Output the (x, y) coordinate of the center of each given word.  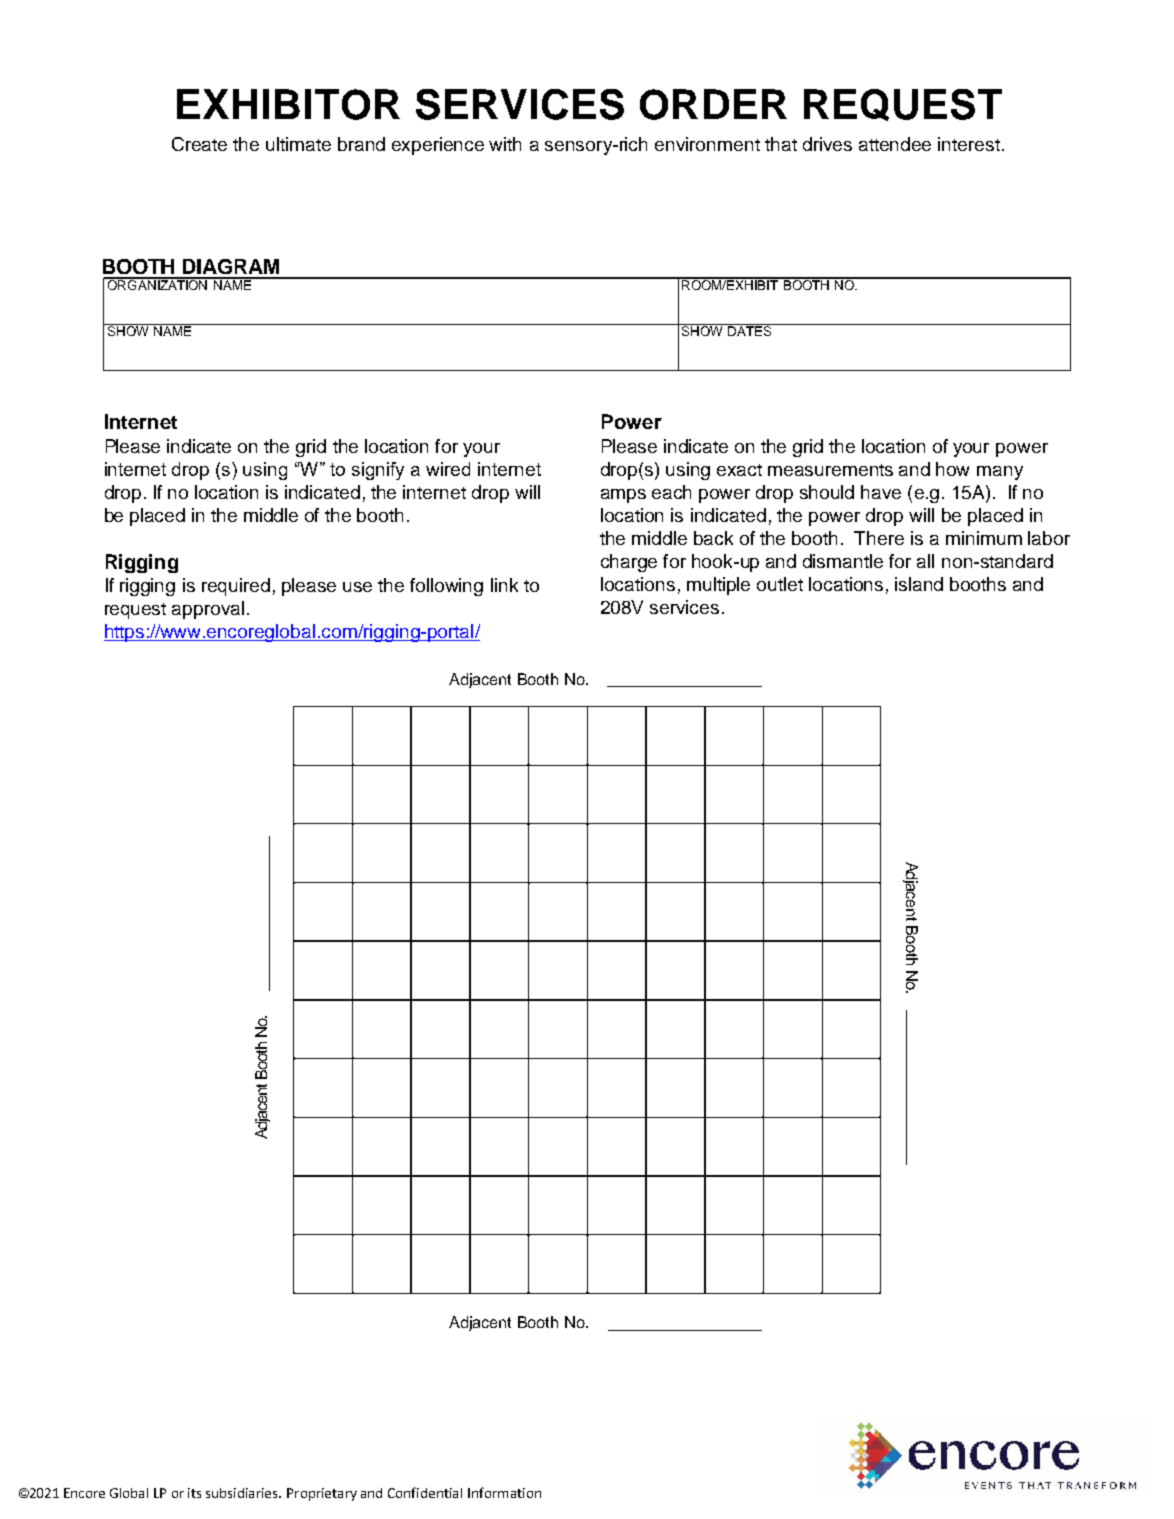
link (504, 585)
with (505, 144)
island (919, 584)
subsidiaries (243, 1493)
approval (208, 610)
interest (969, 144)
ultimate (298, 144)
